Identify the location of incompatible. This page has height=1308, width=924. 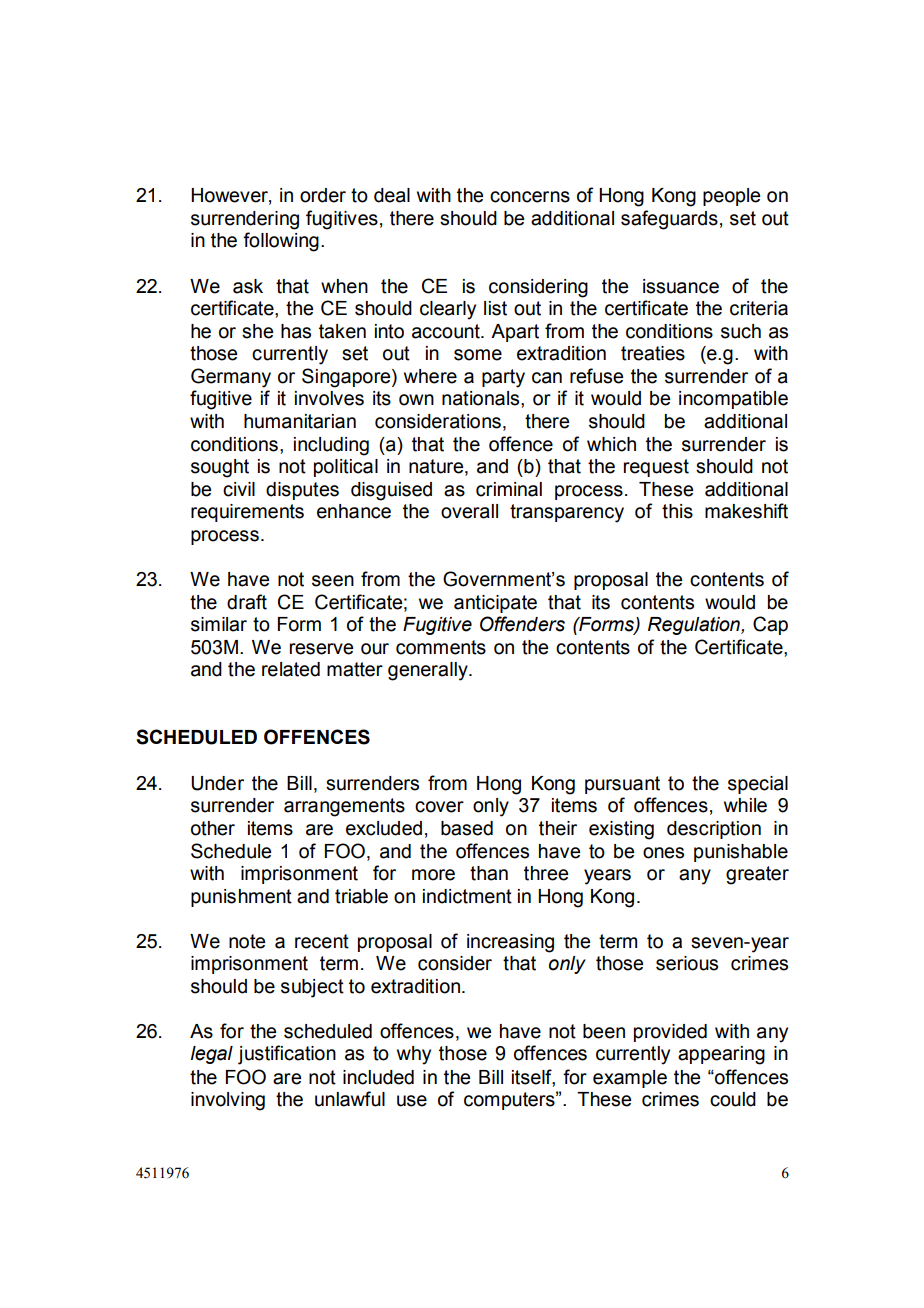
(733, 400).
